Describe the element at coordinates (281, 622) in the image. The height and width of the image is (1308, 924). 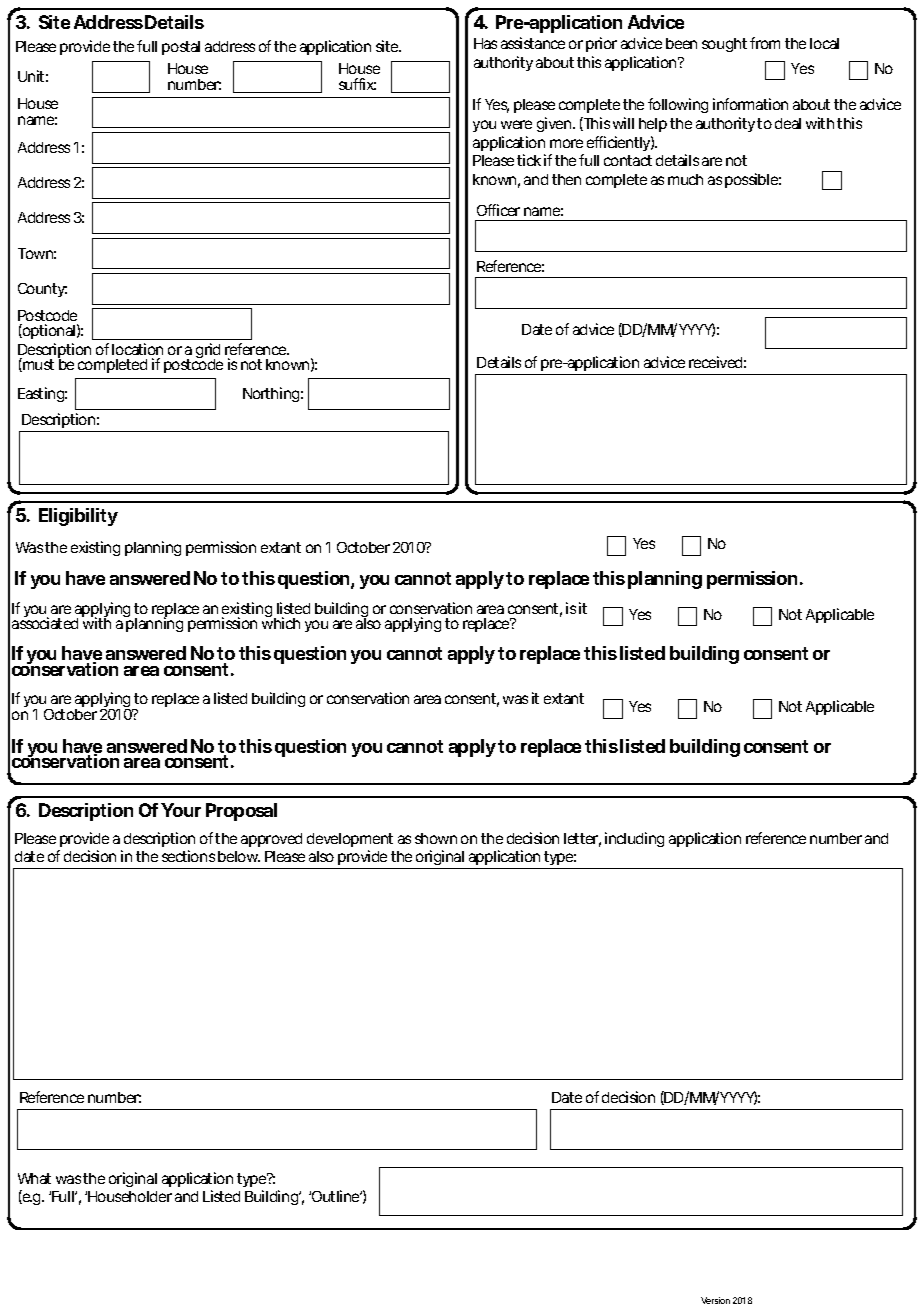
I see `which` at that location.
